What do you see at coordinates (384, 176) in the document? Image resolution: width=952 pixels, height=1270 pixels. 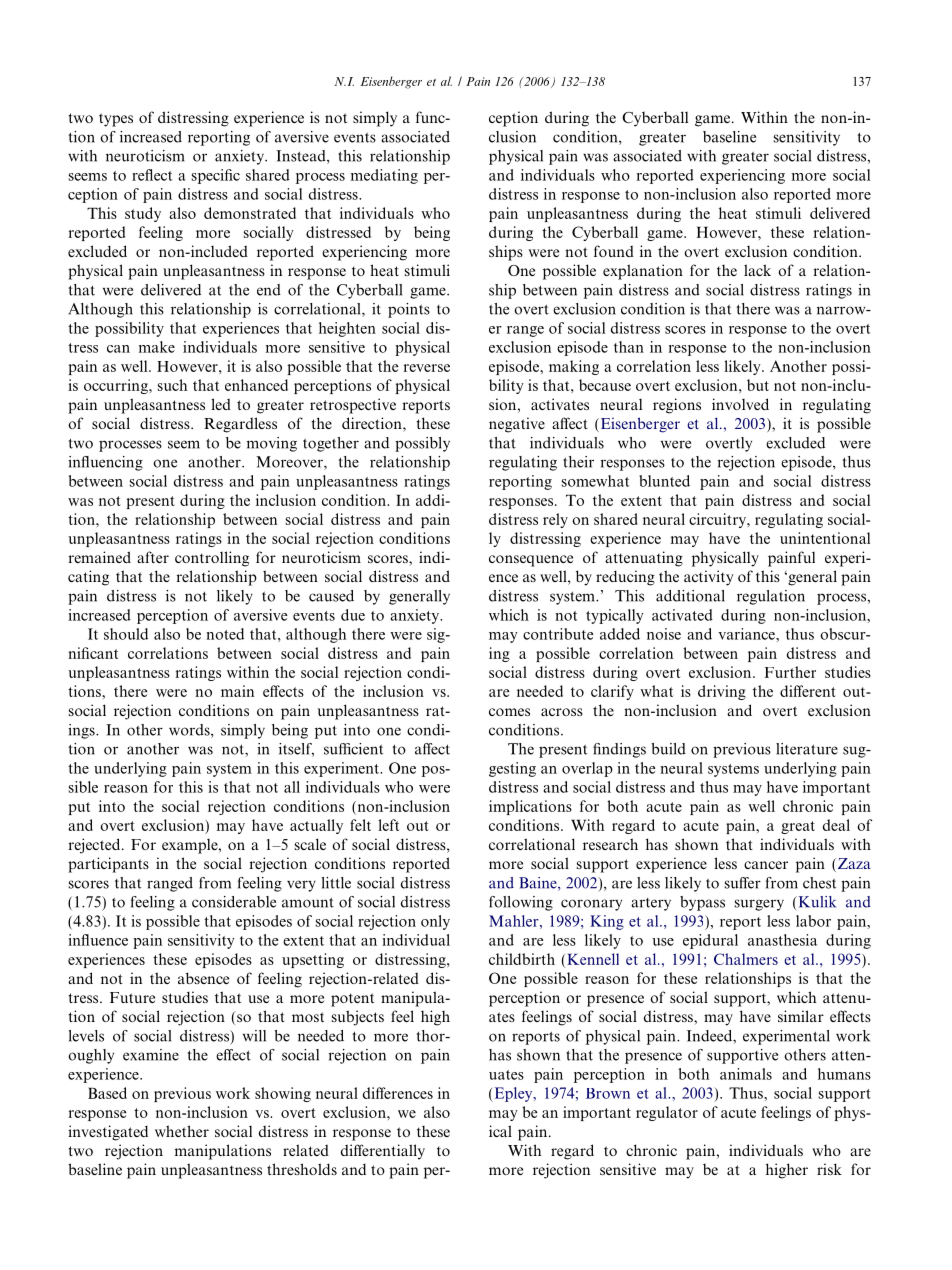 I see `mediating` at bounding box center [384, 176].
